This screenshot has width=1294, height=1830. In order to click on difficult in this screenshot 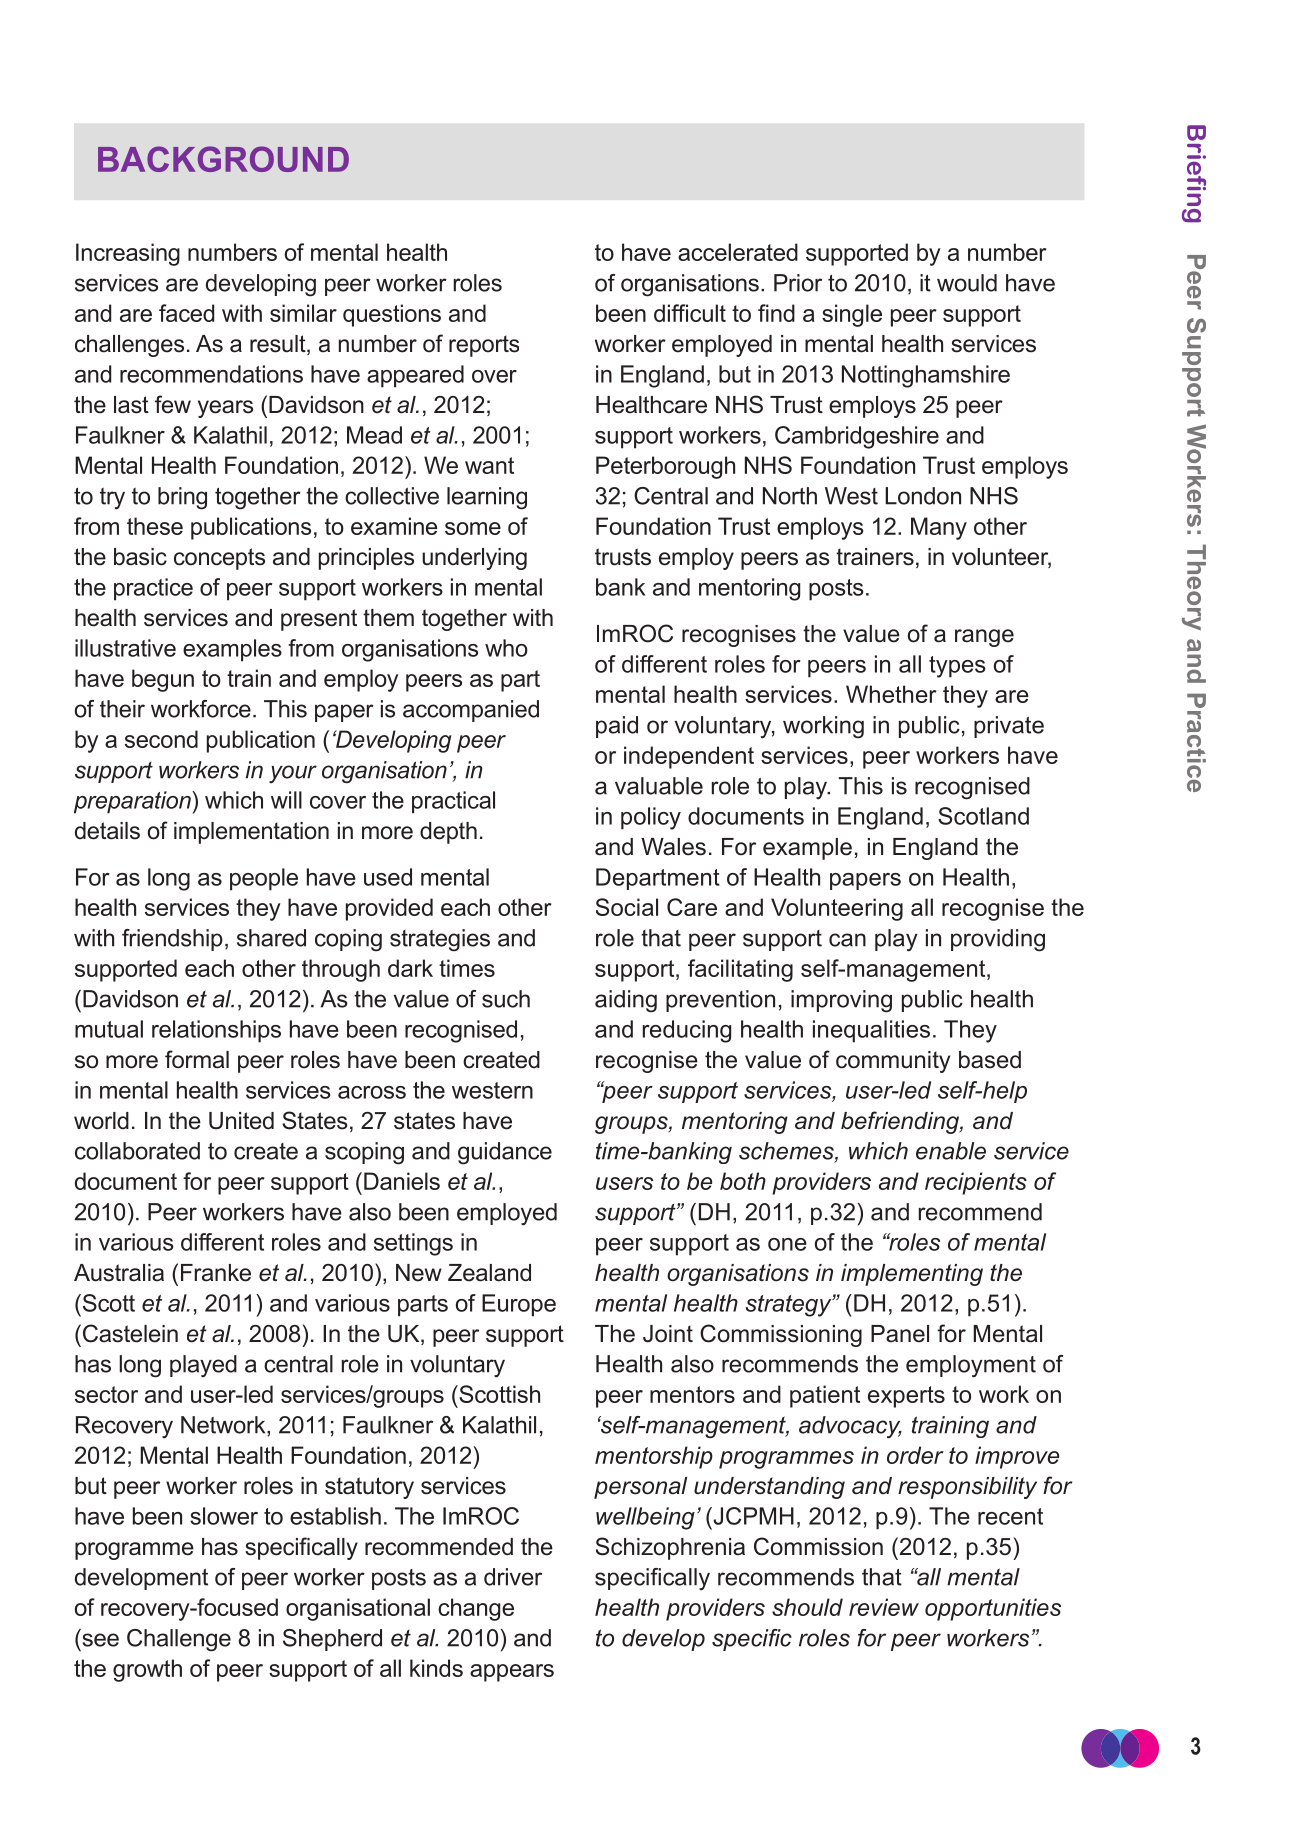, I will do `click(690, 313)`.
